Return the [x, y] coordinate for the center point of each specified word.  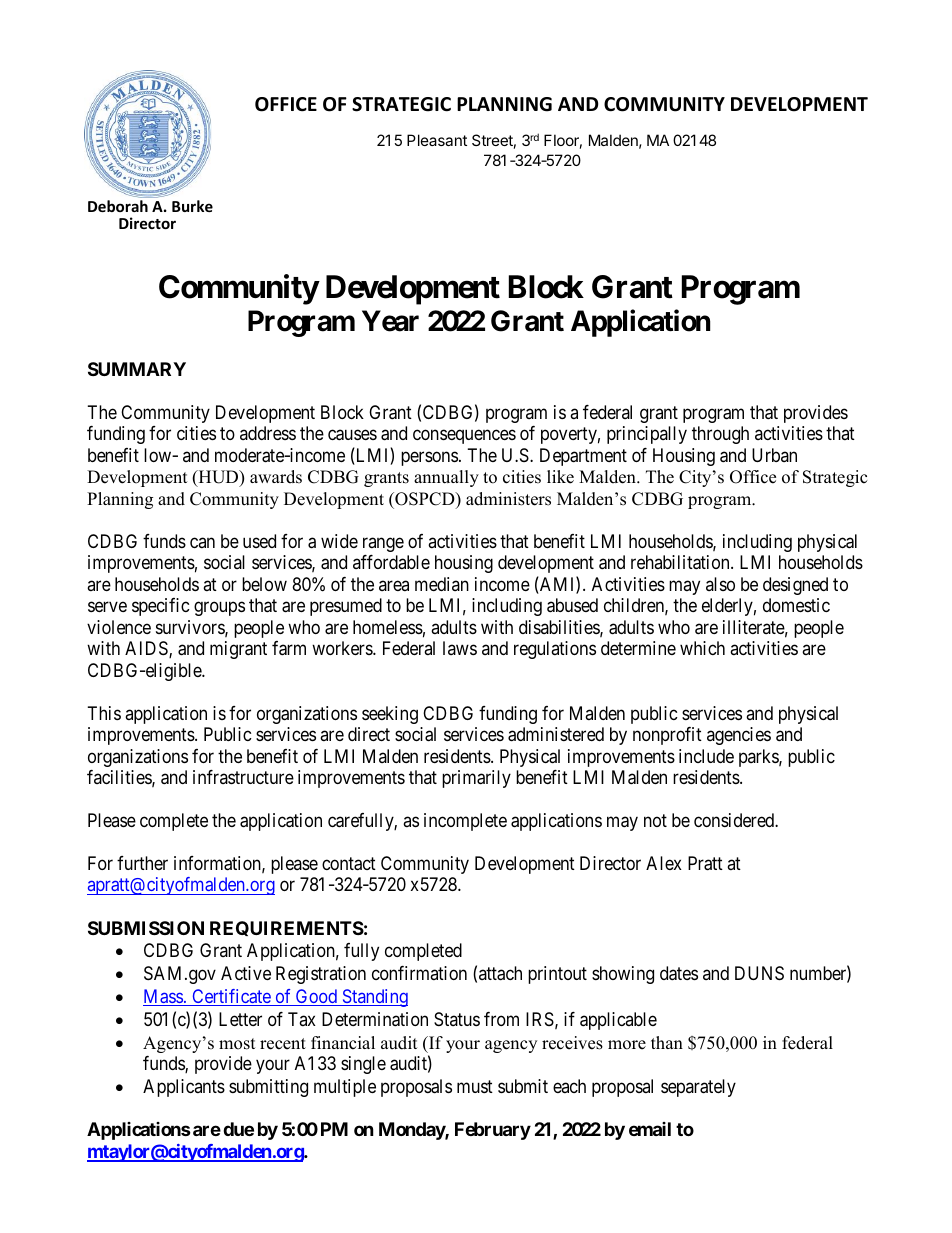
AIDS [147, 649]
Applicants [184, 1088]
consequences [464, 437]
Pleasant [437, 140]
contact [349, 864]
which [702, 648]
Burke [192, 206]
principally [647, 435]
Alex [664, 863]
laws [460, 648]
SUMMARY [137, 369]
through [720, 435]
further [142, 863]
